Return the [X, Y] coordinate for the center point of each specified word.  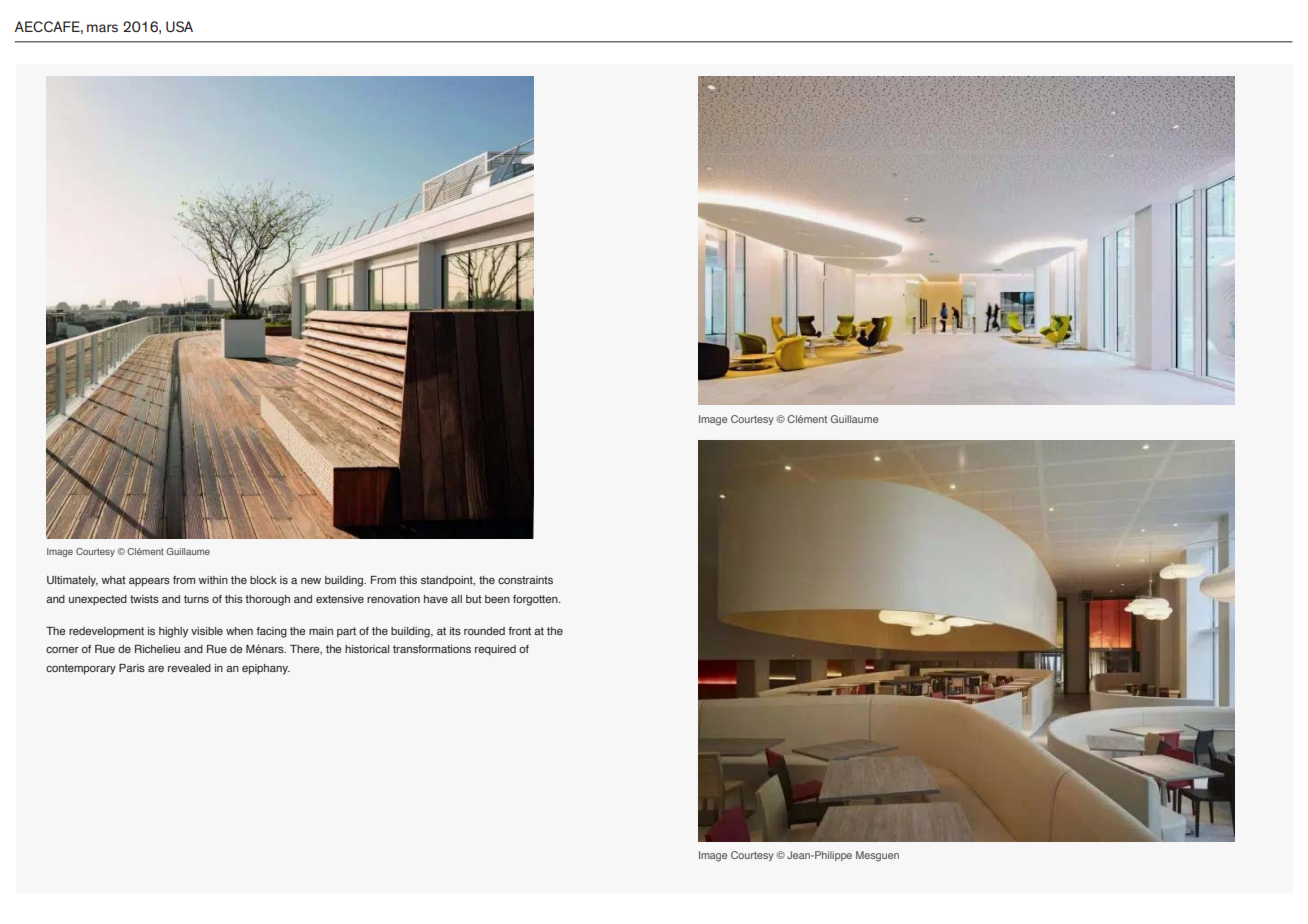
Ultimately [72, 581]
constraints [525, 580]
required [495, 650]
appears [149, 582]
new [311, 581]
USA [179, 26]
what [114, 580]
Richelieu [157, 649]
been [497, 599]
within [213, 580]
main [321, 631]
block [263, 580]
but [474, 599]
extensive [340, 599]
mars [102, 28]
